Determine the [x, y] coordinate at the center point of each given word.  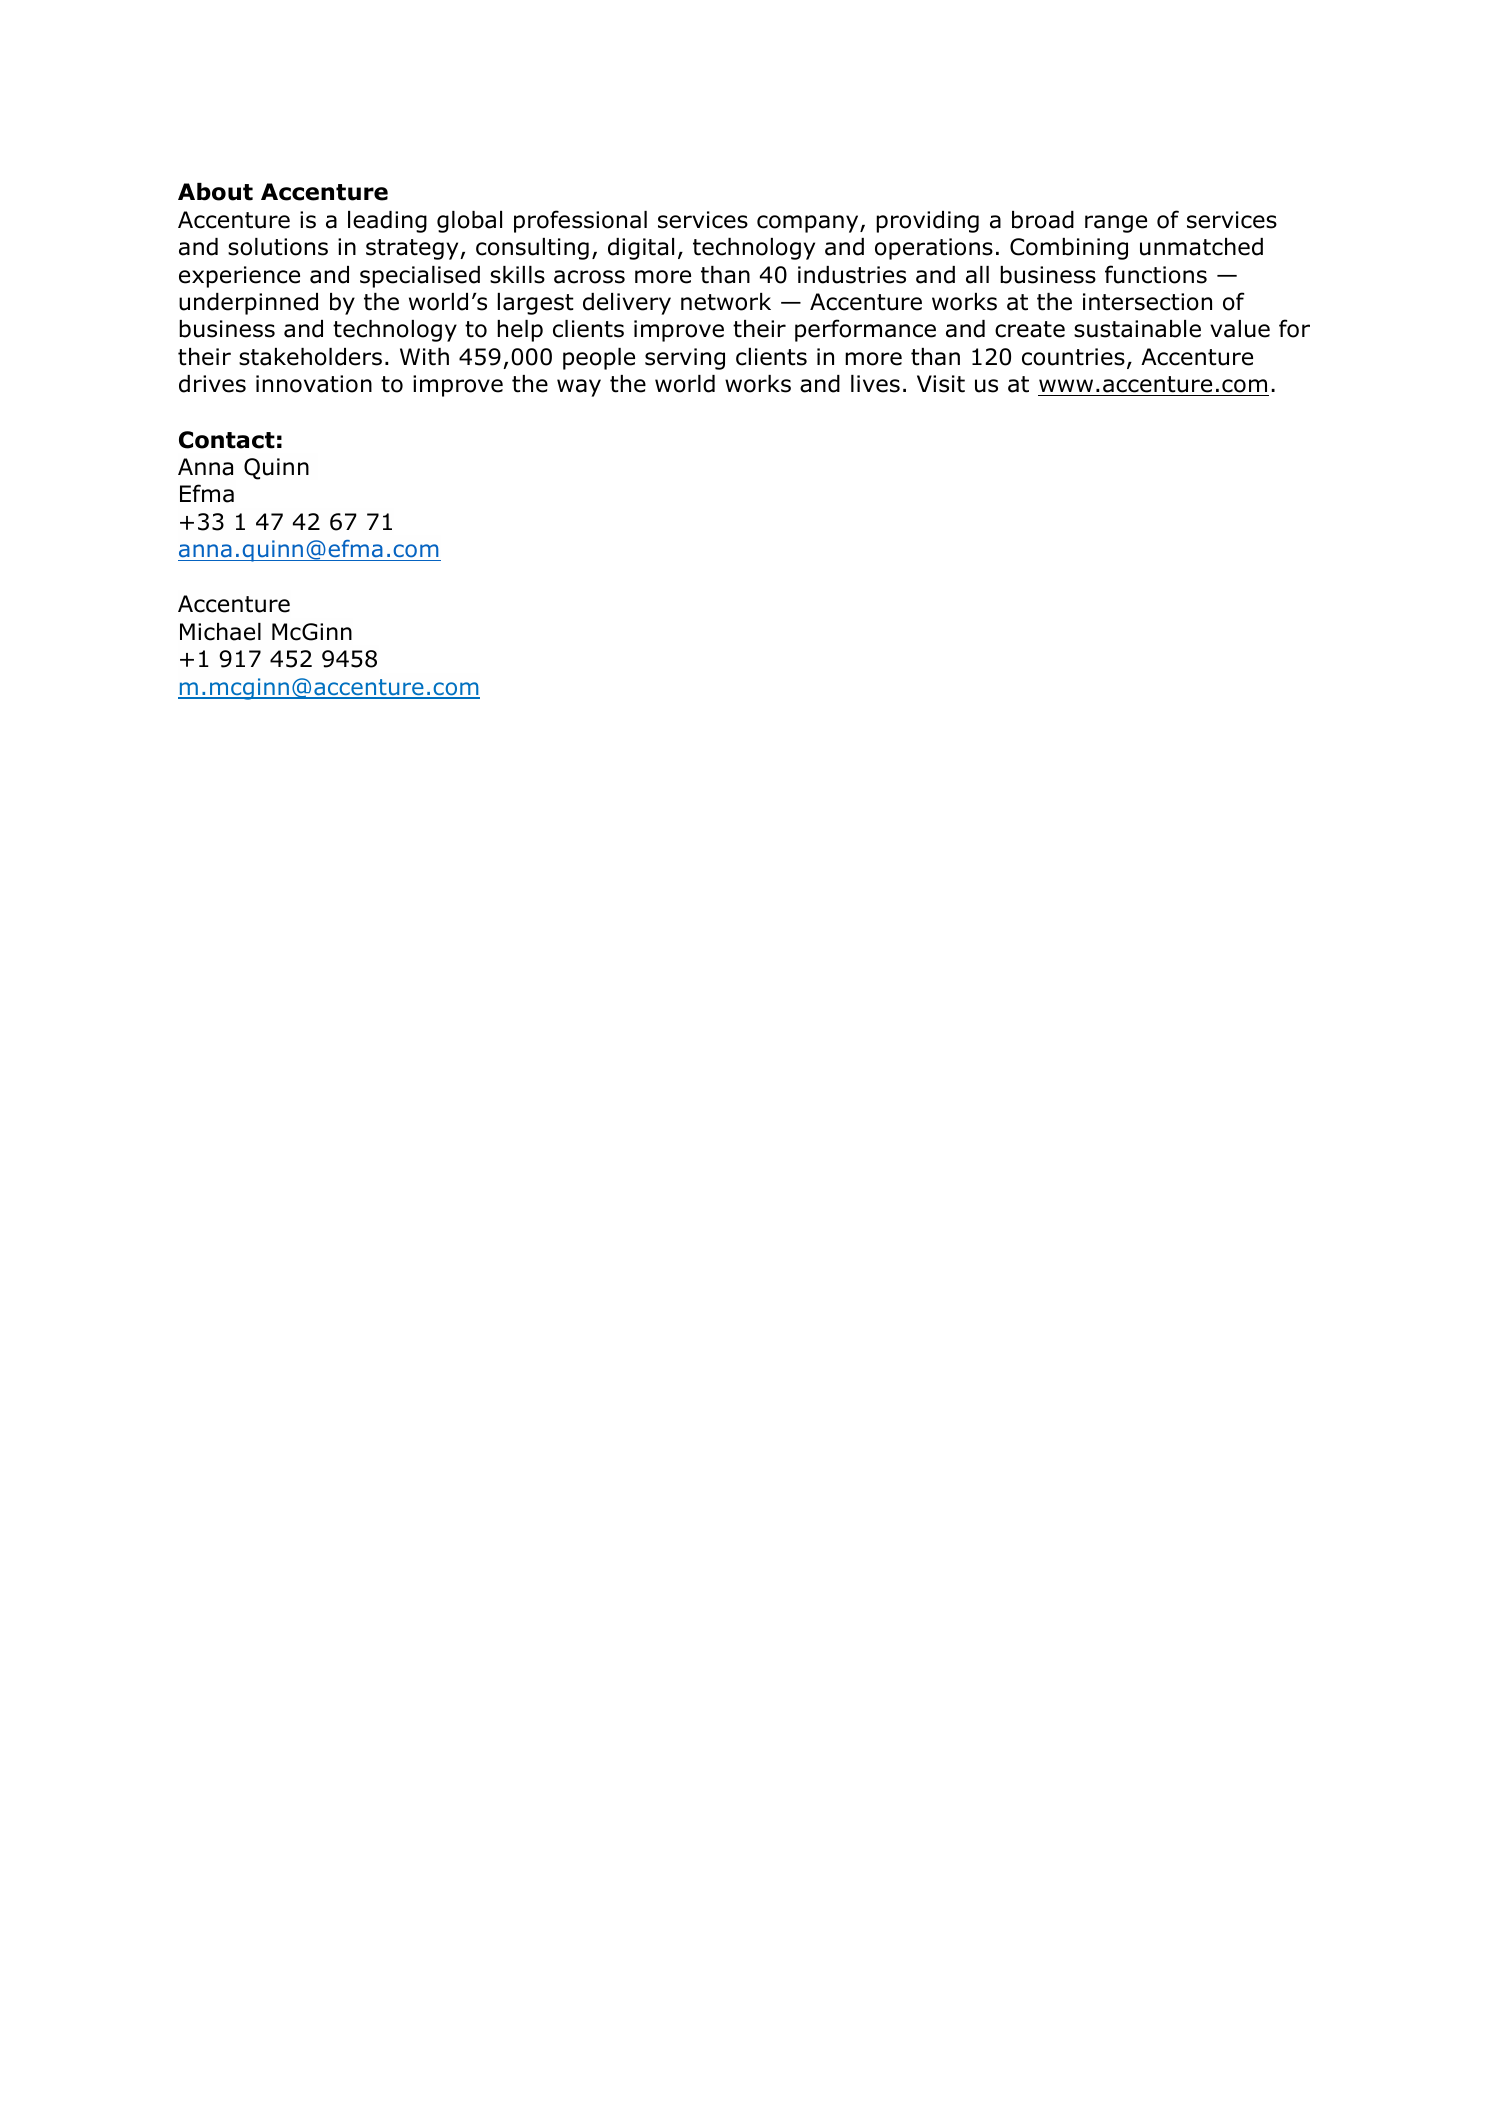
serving [685, 359]
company [809, 224]
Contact [227, 440]
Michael [220, 632]
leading [387, 222]
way [579, 388]
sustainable [1137, 329]
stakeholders [310, 357]
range [1116, 224]
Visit [941, 384]
